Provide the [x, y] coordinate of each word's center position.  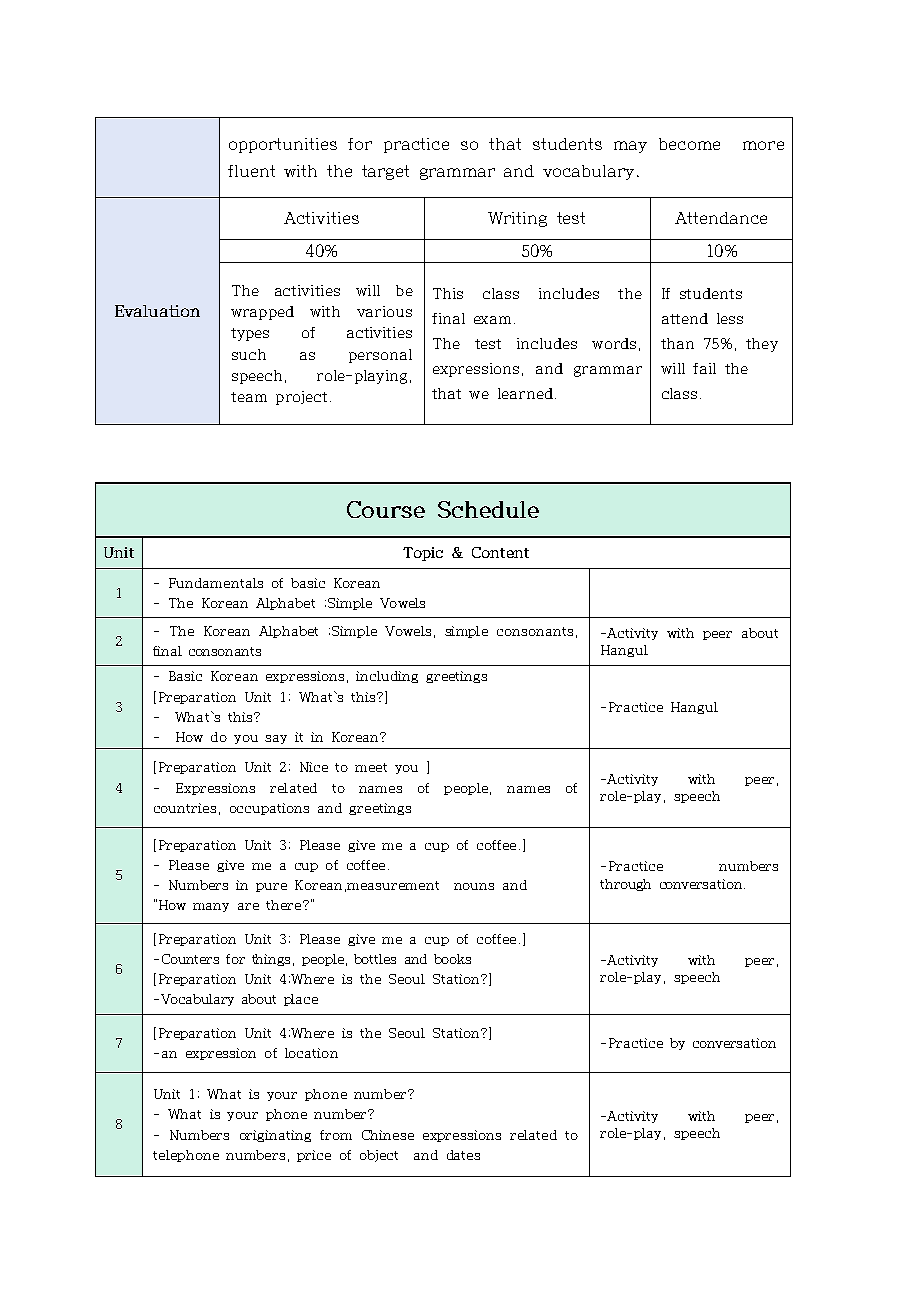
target [385, 172]
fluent [251, 171]
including [387, 677]
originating [275, 1136]
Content [500, 552]
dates [463, 1155]
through [625, 885]
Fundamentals [216, 583]
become [689, 144]
